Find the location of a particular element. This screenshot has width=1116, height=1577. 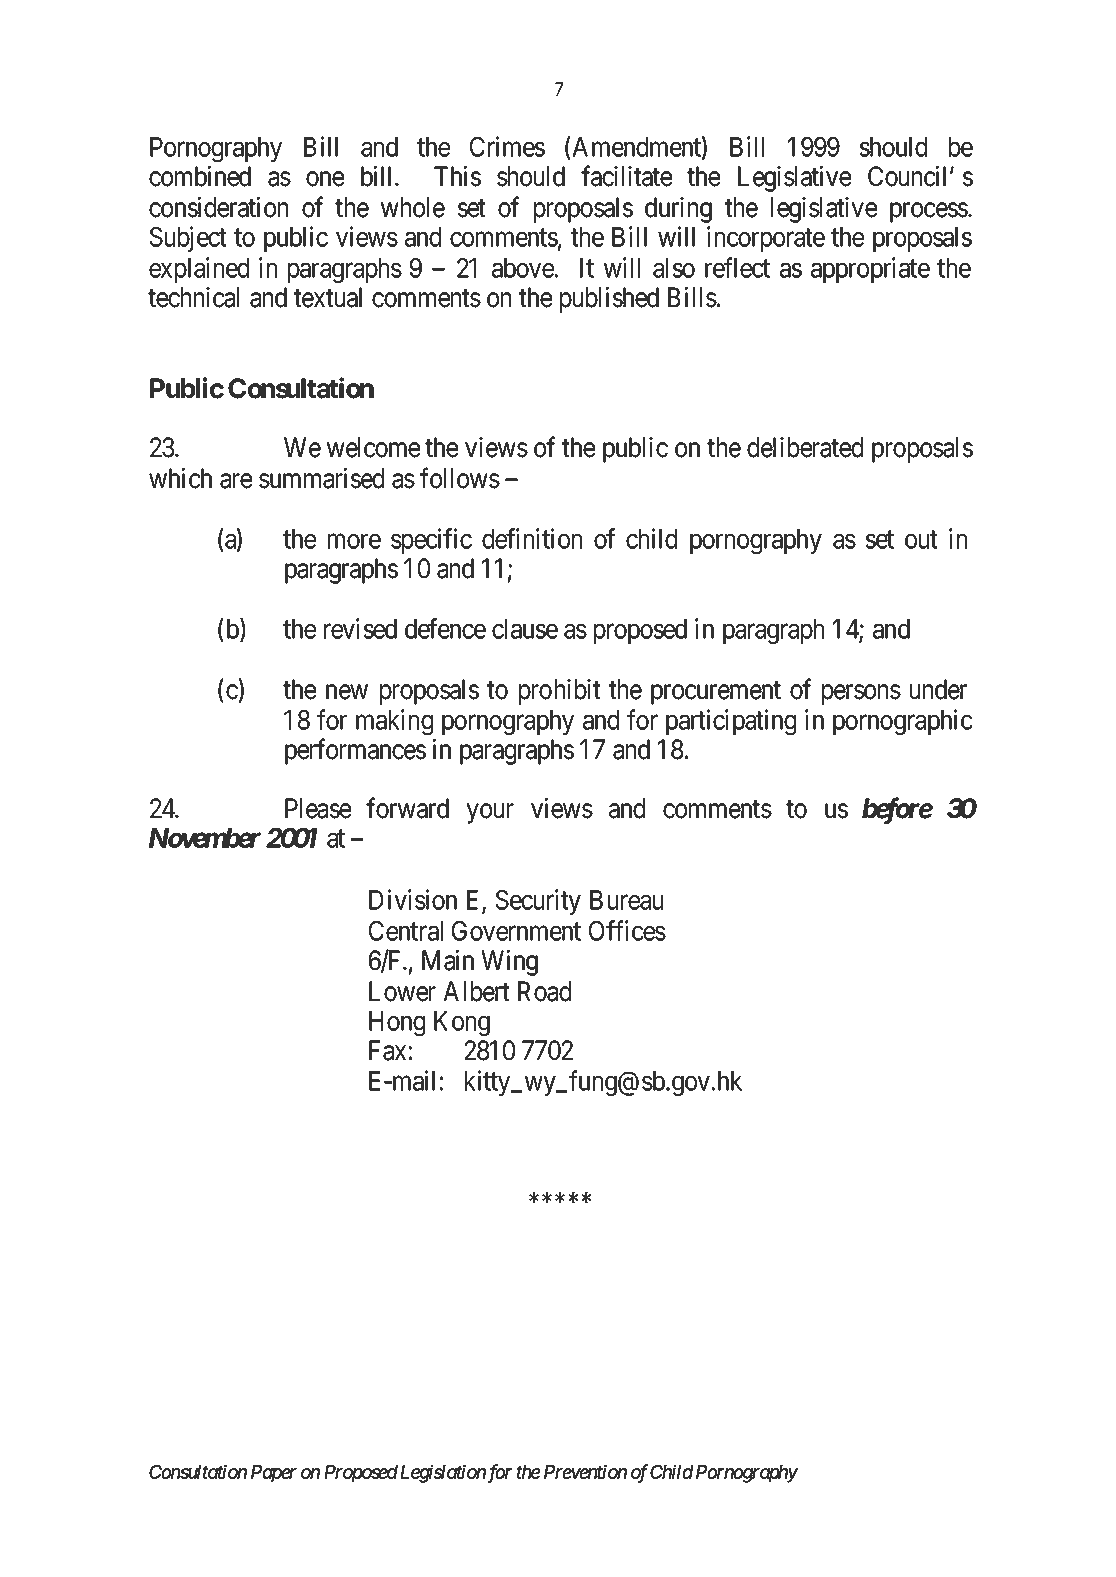

follows is located at coordinates (460, 478).
